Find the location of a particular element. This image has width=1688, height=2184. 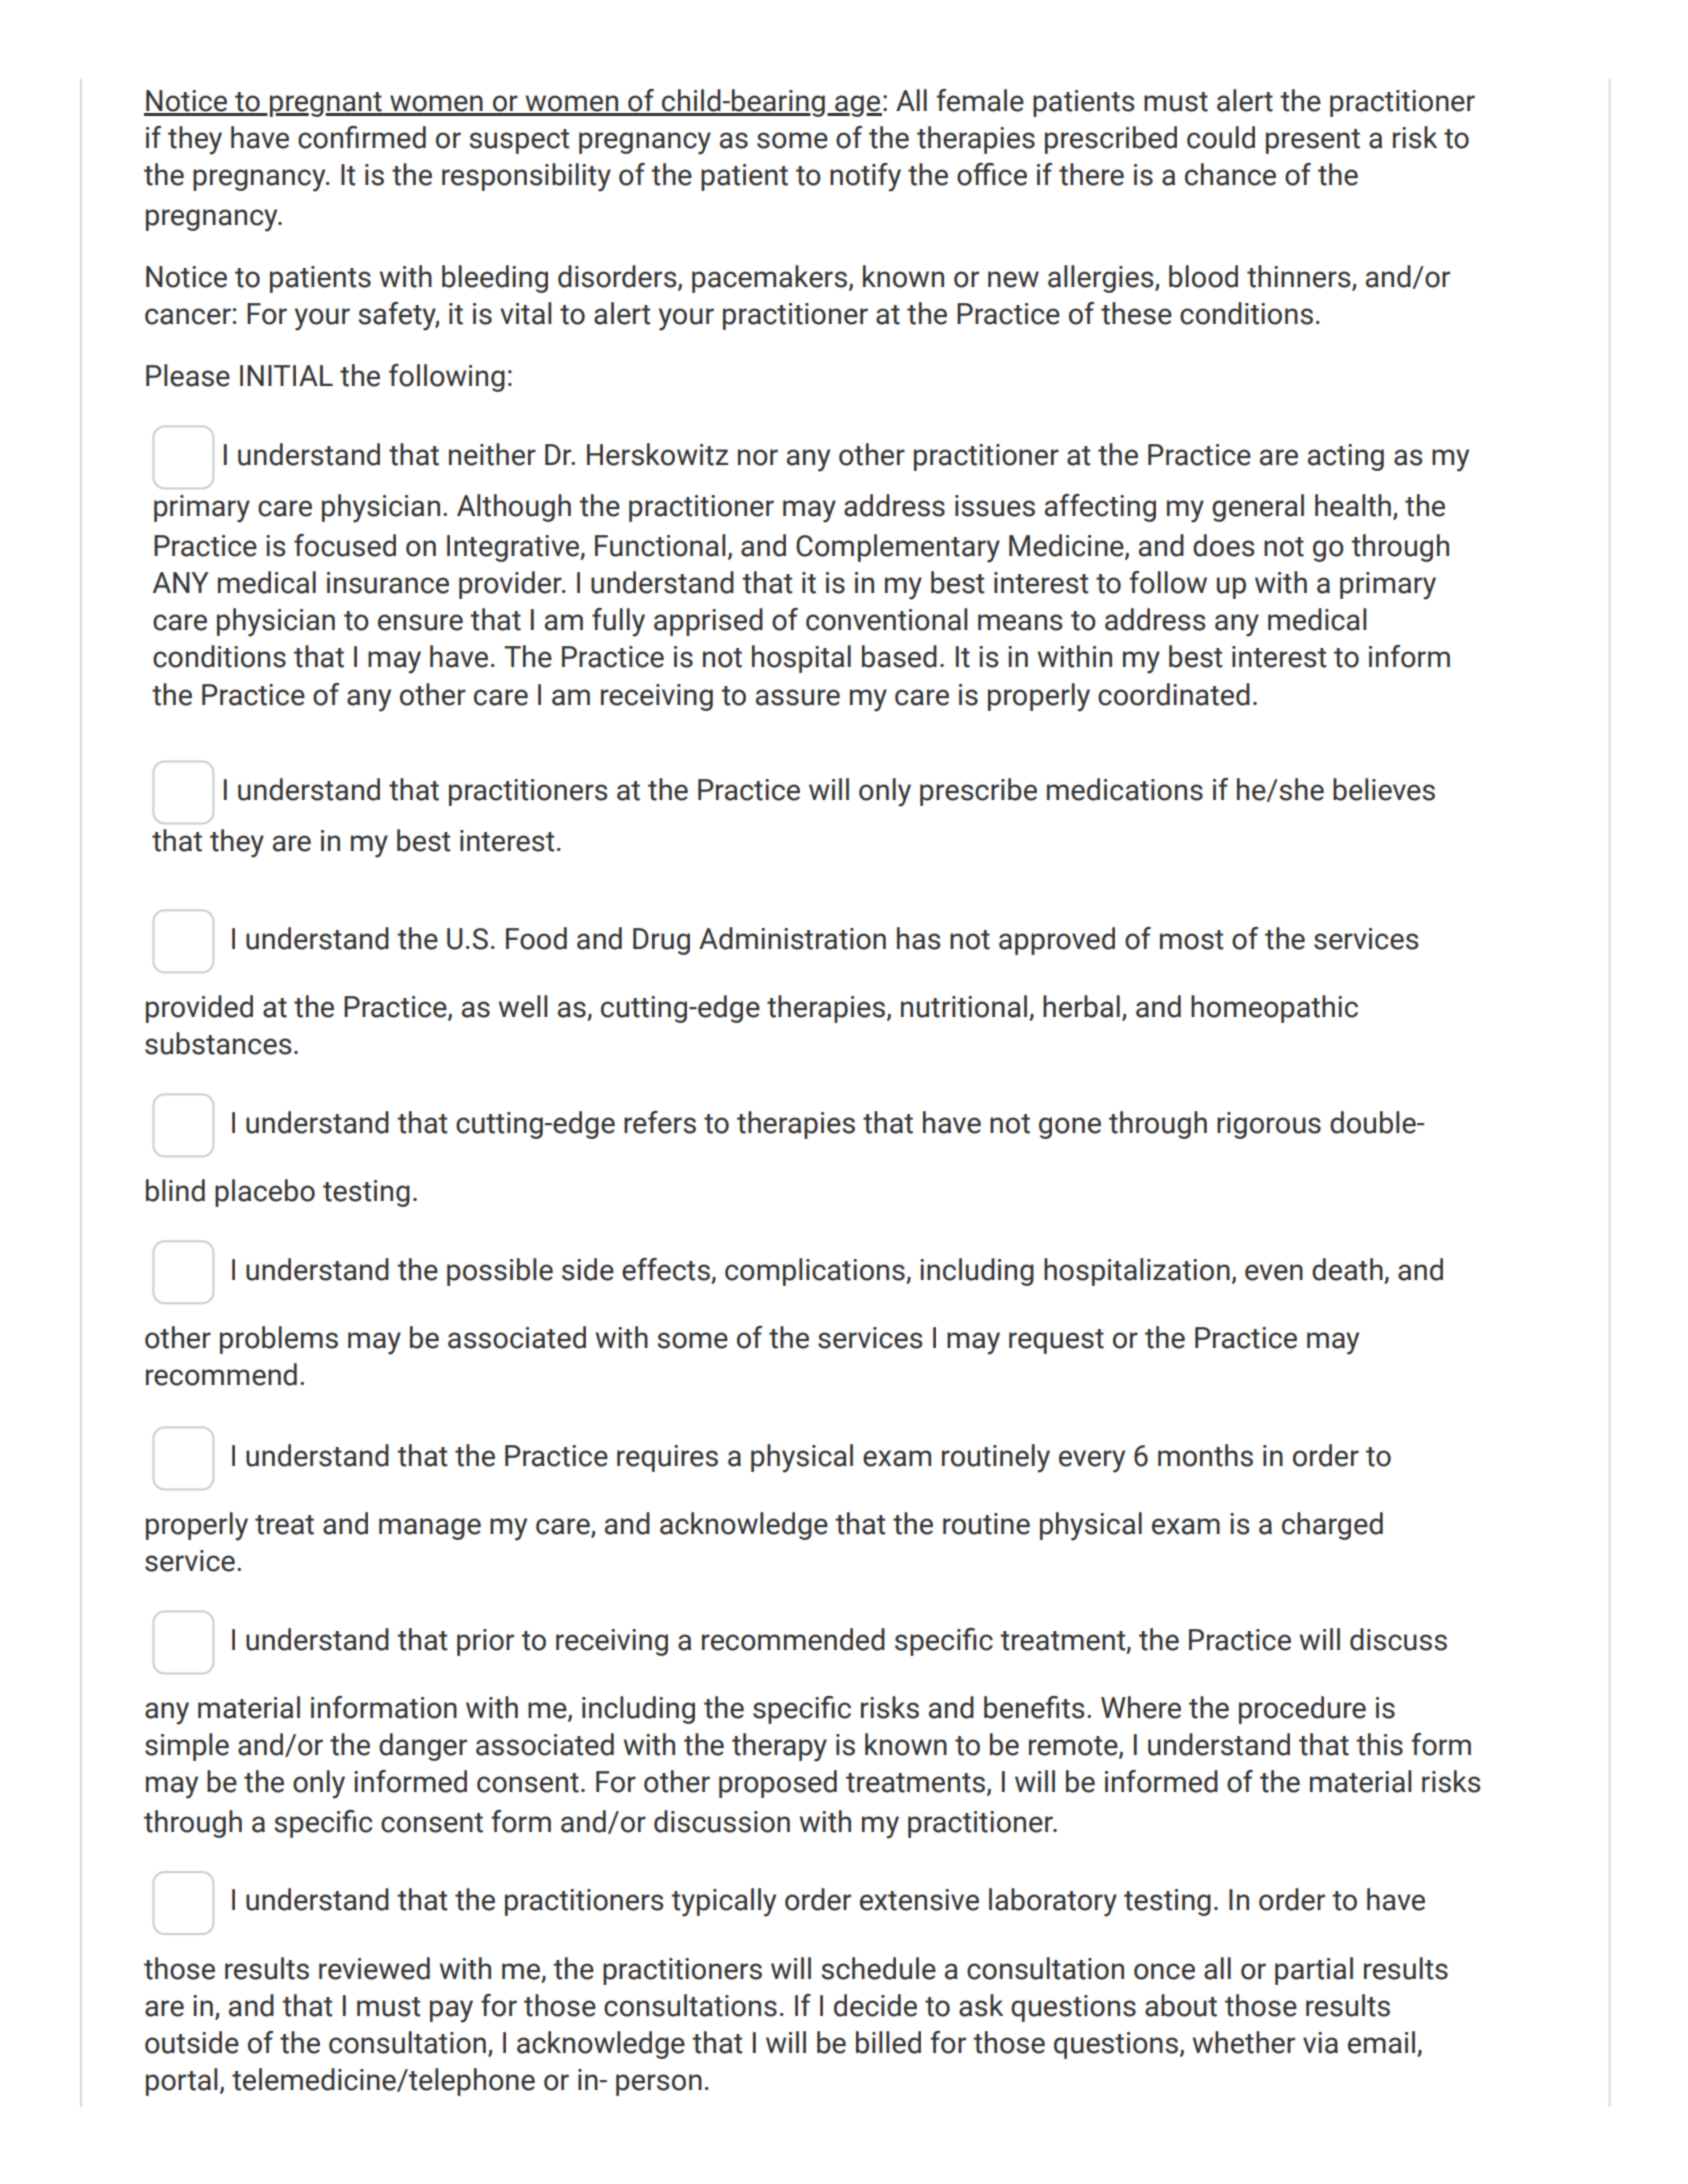

problems is located at coordinates (279, 1340).
